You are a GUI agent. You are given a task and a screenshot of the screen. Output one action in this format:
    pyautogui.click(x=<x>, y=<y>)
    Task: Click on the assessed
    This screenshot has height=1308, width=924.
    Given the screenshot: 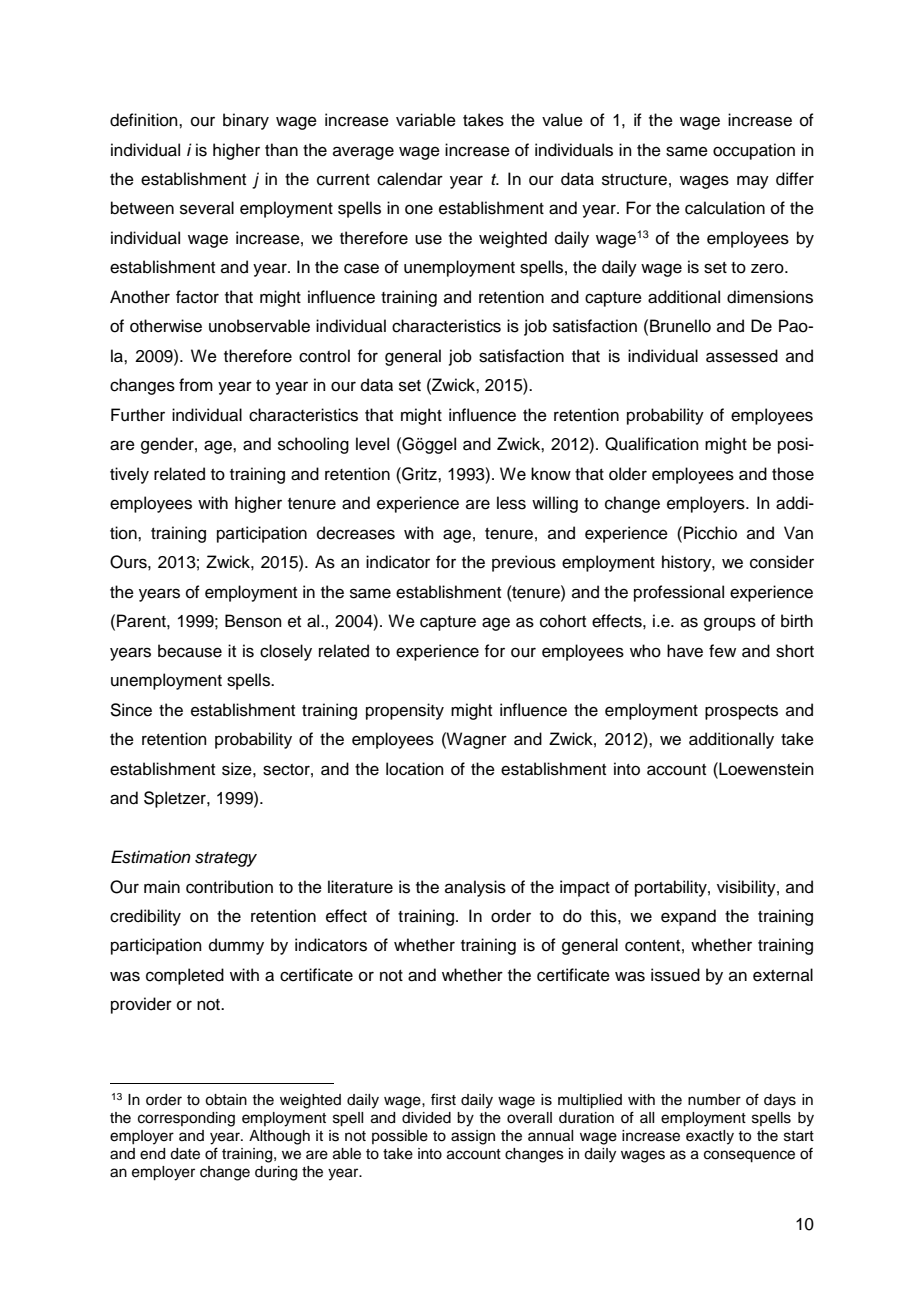 What is the action you would take?
    pyautogui.click(x=742, y=356)
